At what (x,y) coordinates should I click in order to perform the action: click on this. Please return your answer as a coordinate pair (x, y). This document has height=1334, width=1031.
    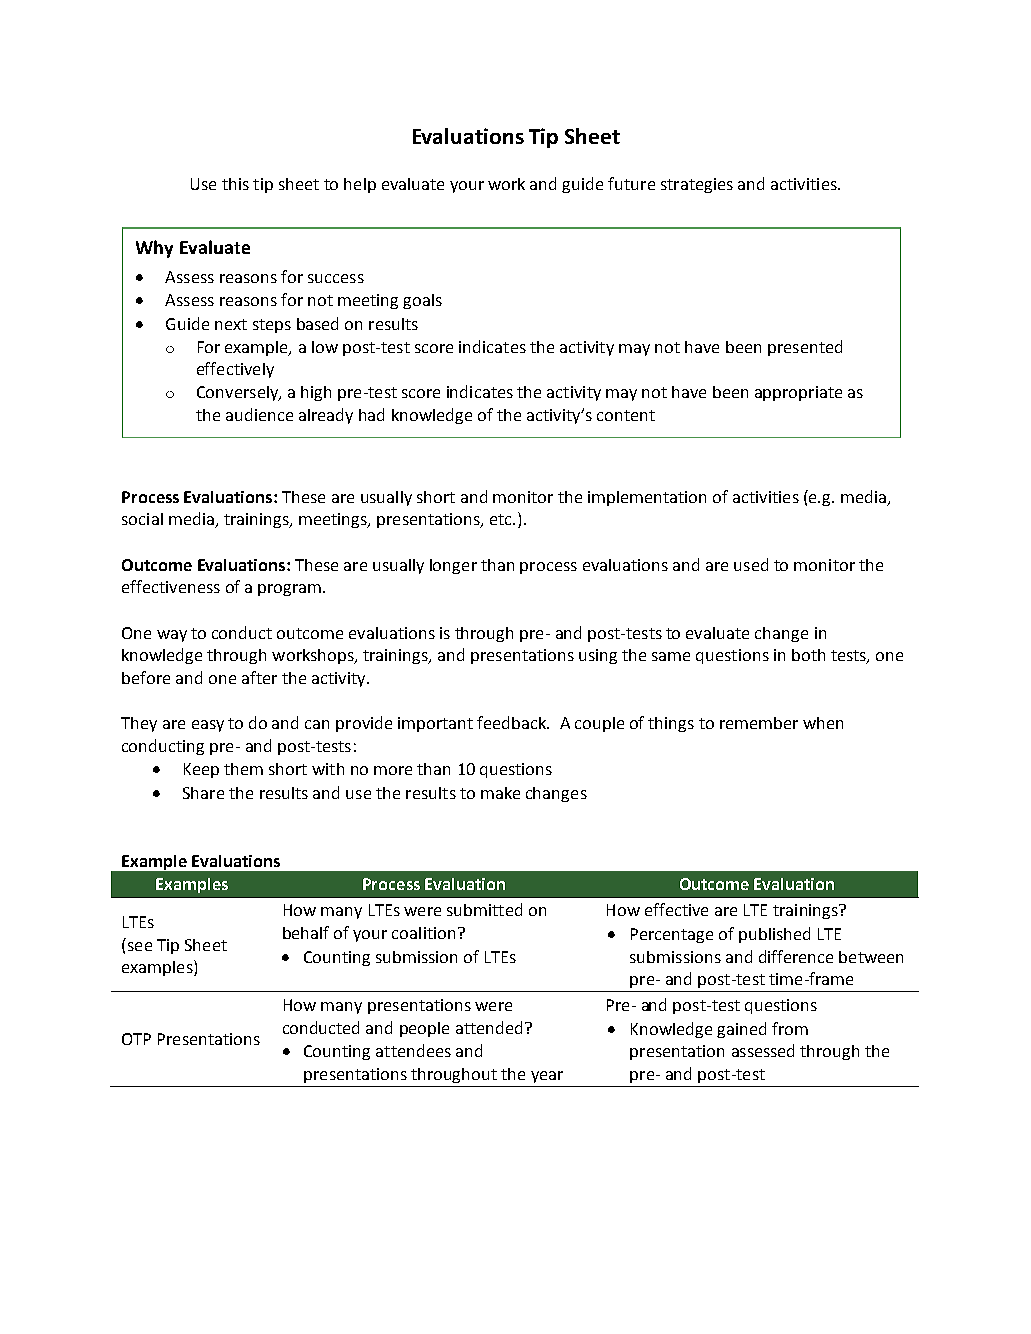
    Looking at the image, I should click on (235, 184).
